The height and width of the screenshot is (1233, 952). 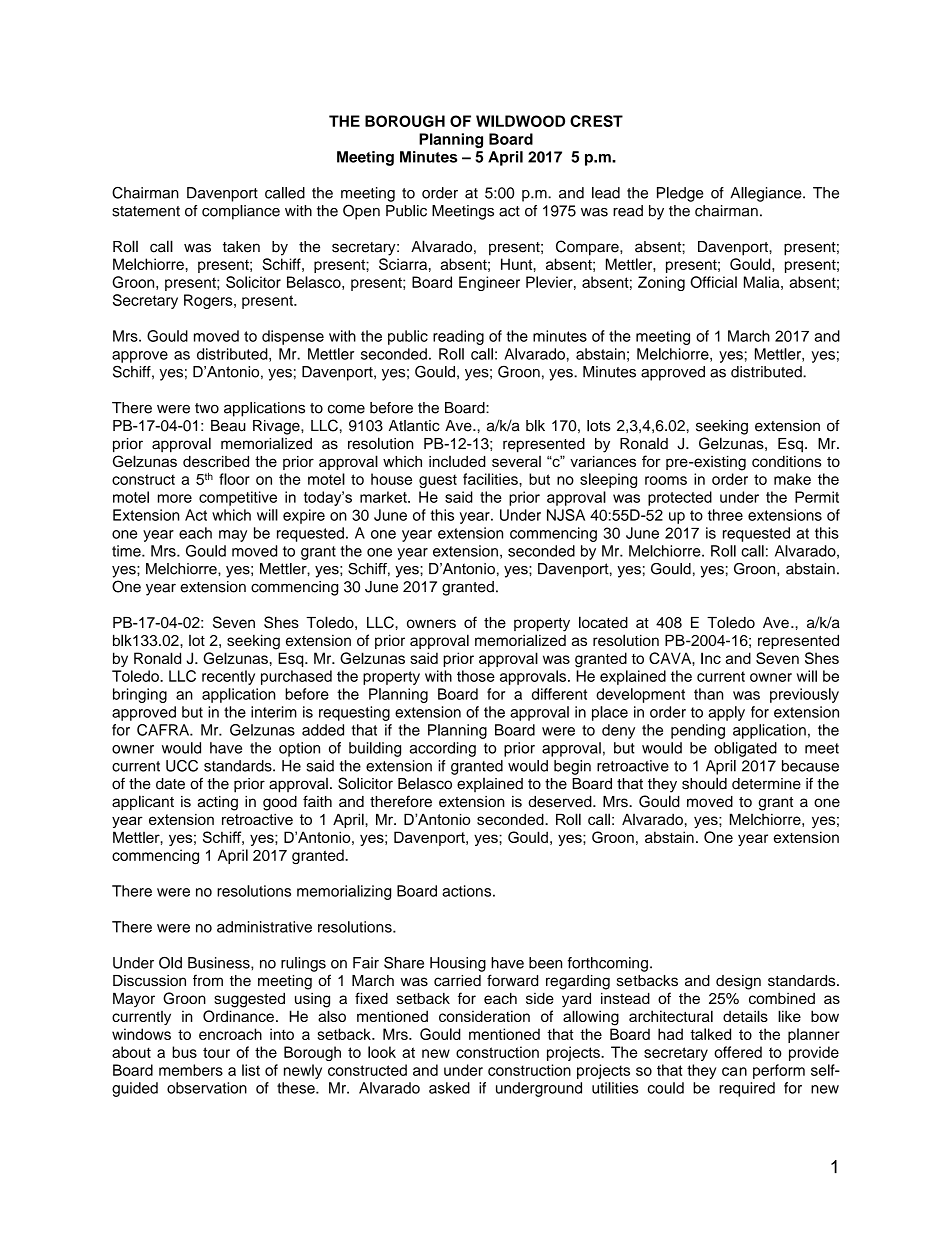 What do you see at coordinates (725, 515) in the screenshot?
I see `three` at bounding box center [725, 515].
